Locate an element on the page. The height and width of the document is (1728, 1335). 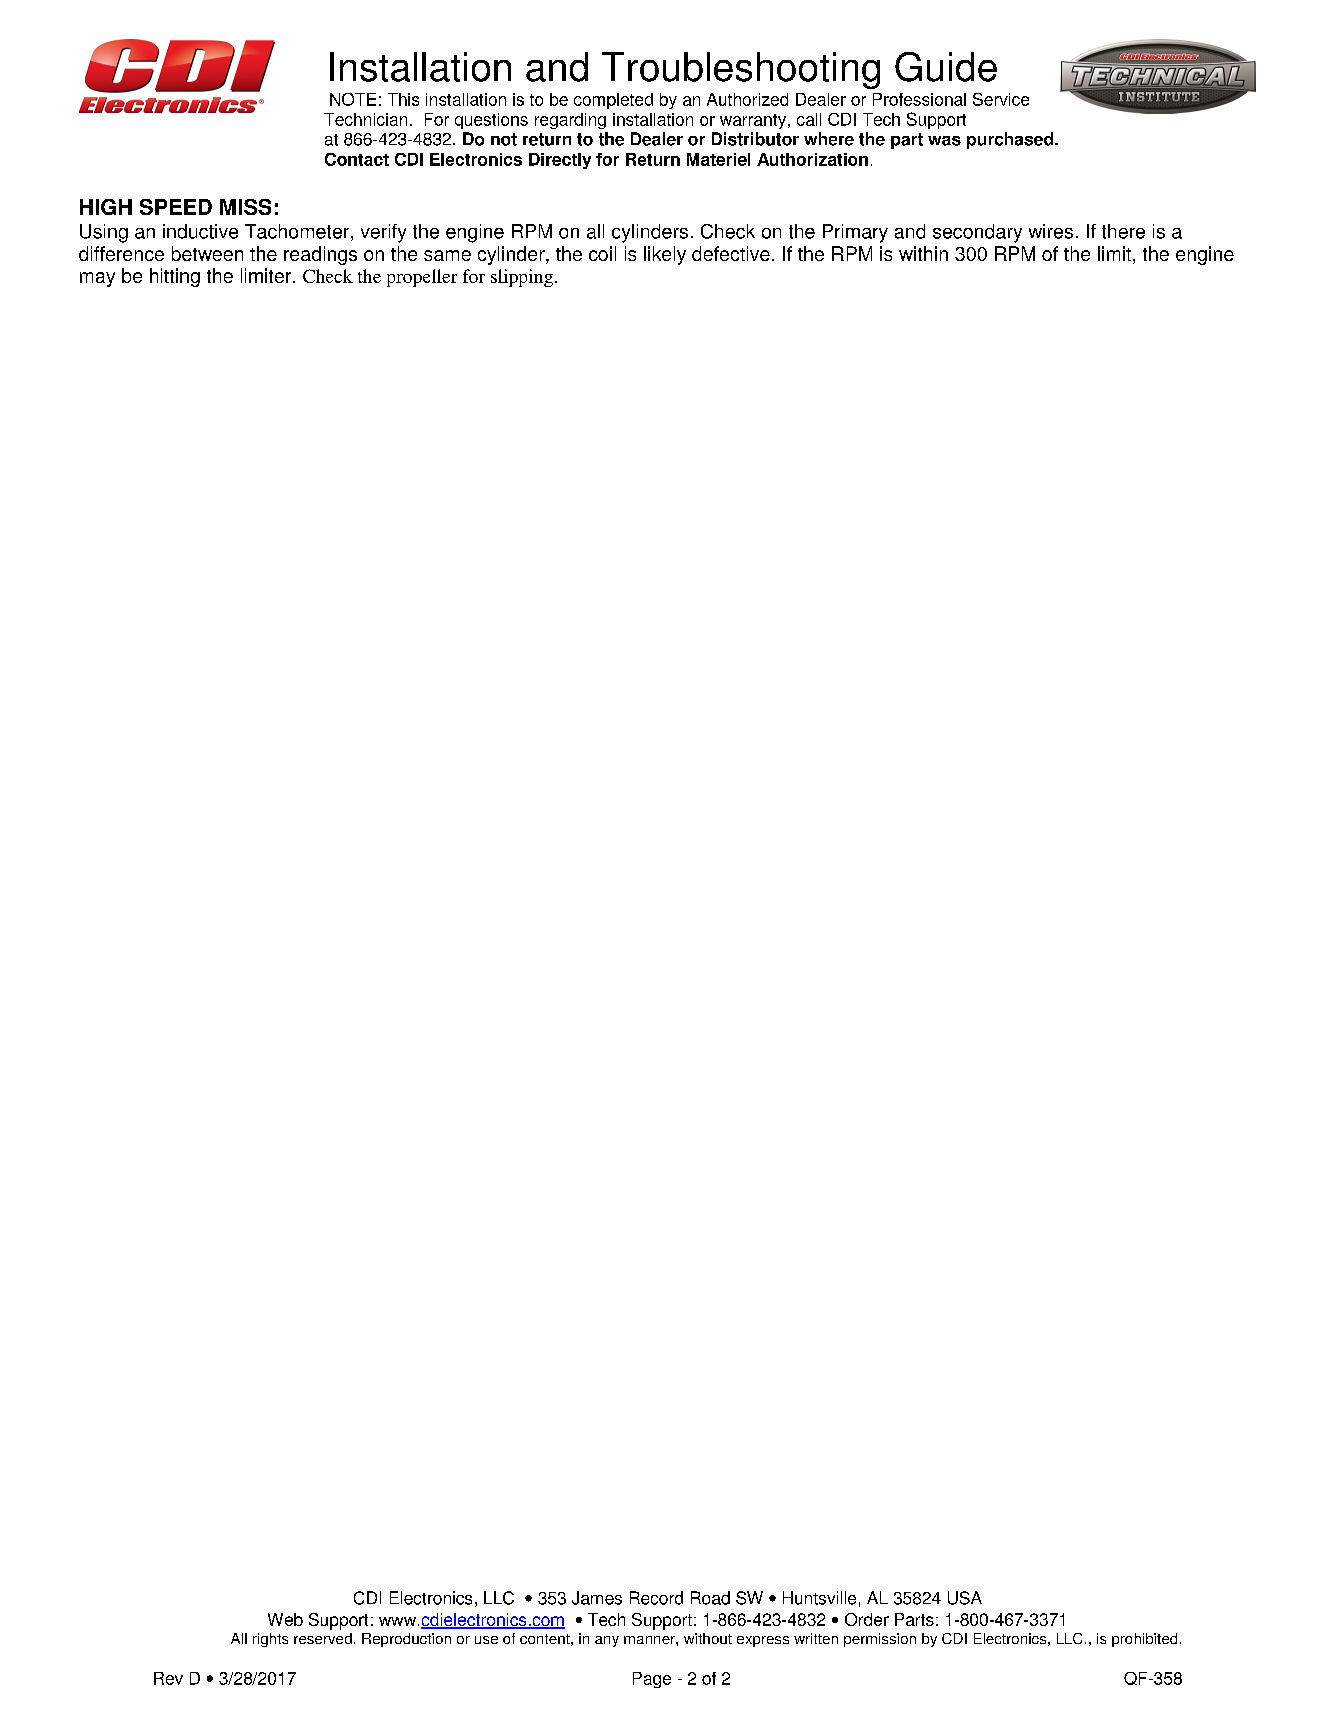
completed is located at coordinates (613, 101).
